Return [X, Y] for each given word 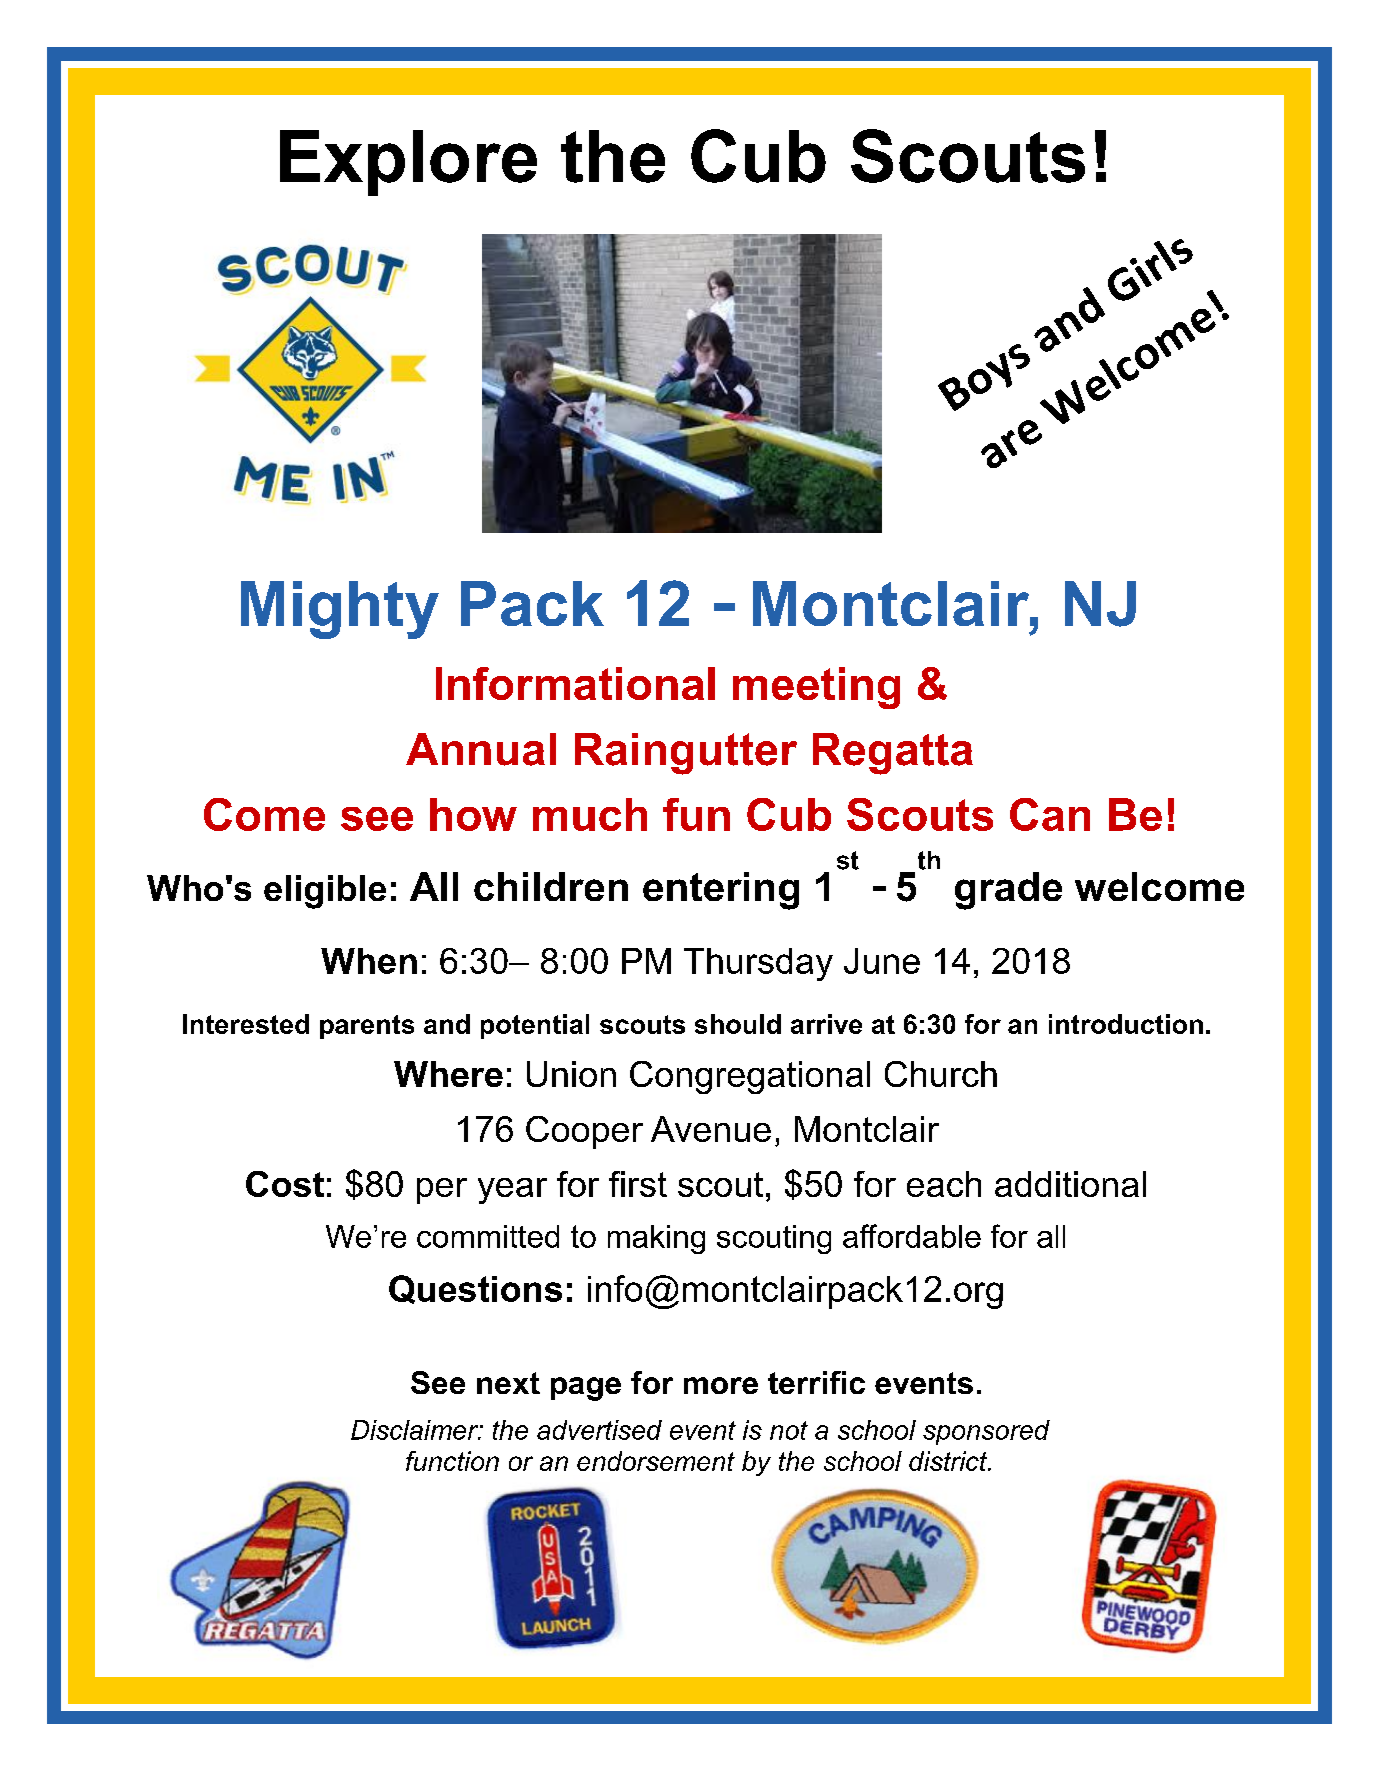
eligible [325, 892]
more [721, 1385]
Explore [408, 163]
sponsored [986, 1432]
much [590, 814]
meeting [816, 688]
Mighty [340, 610]
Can [1050, 814]
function [452, 1461]
